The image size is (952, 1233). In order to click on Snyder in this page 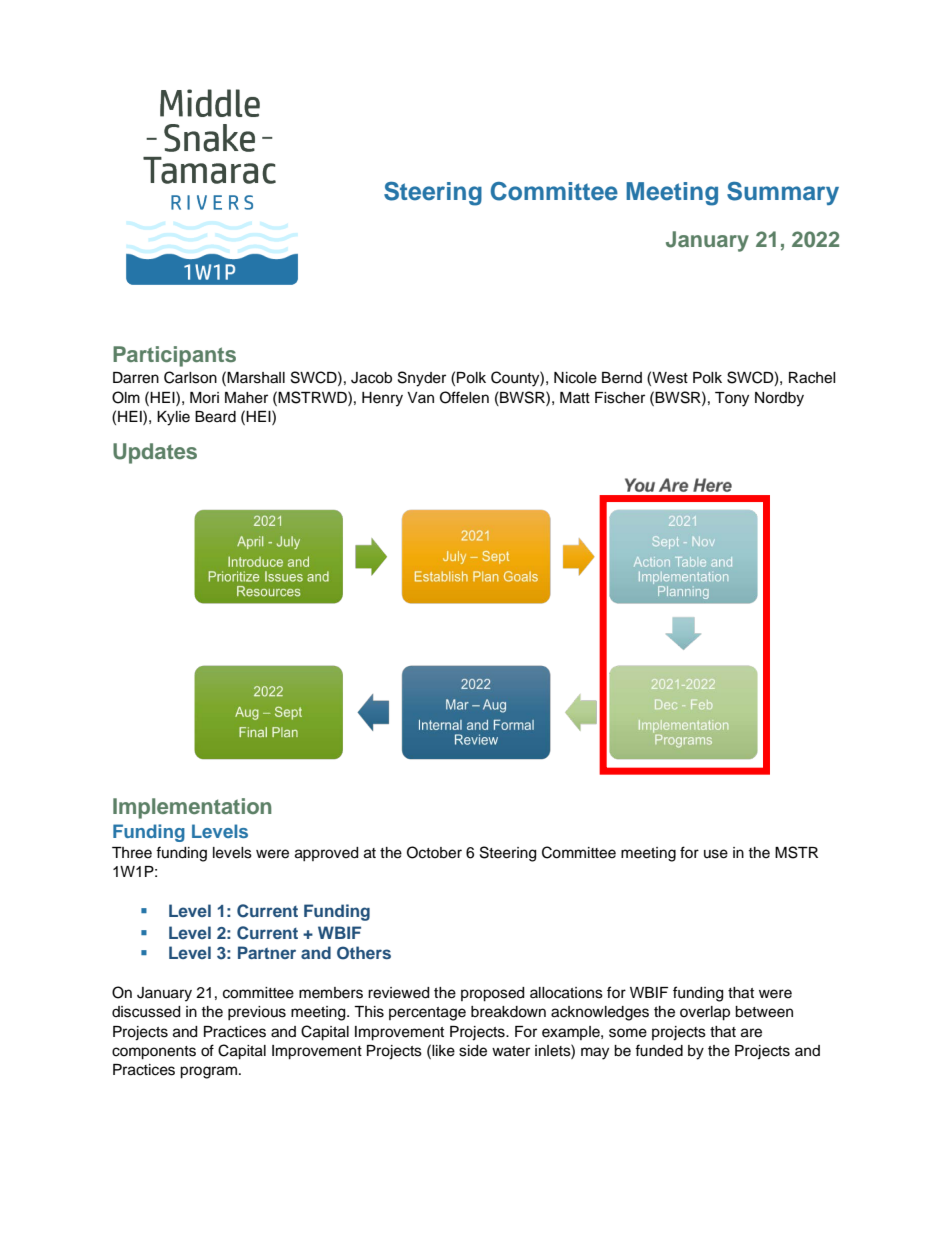, I will do `click(422, 379)`.
